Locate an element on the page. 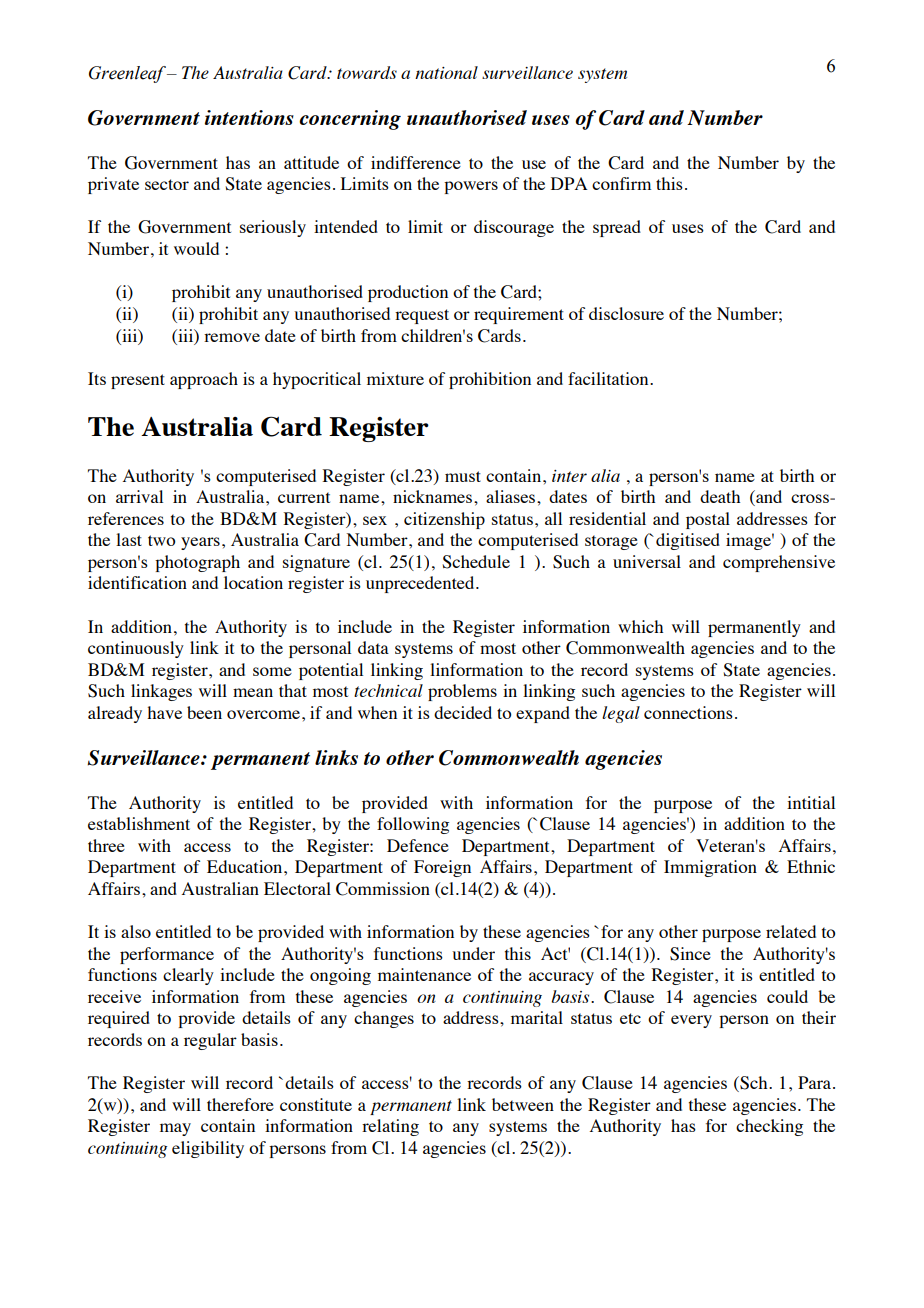 The image size is (924, 1308). Foreign is located at coordinates (442, 868).
